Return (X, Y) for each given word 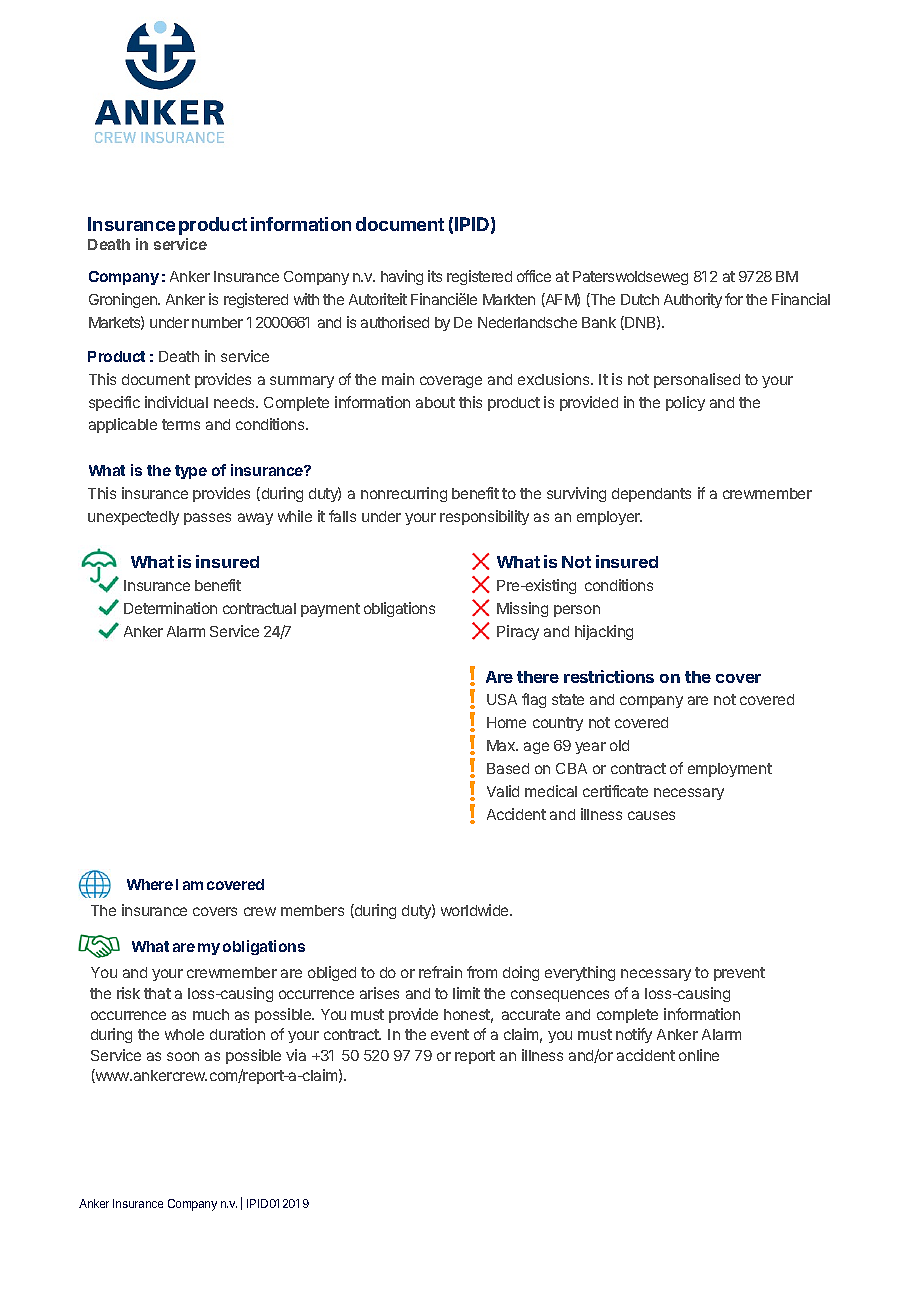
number (217, 322)
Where (150, 884)
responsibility (484, 517)
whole (184, 1034)
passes (207, 519)
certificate (615, 791)
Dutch (640, 299)
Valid (503, 791)
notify (634, 1035)
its (435, 276)
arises (379, 993)
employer (609, 518)
